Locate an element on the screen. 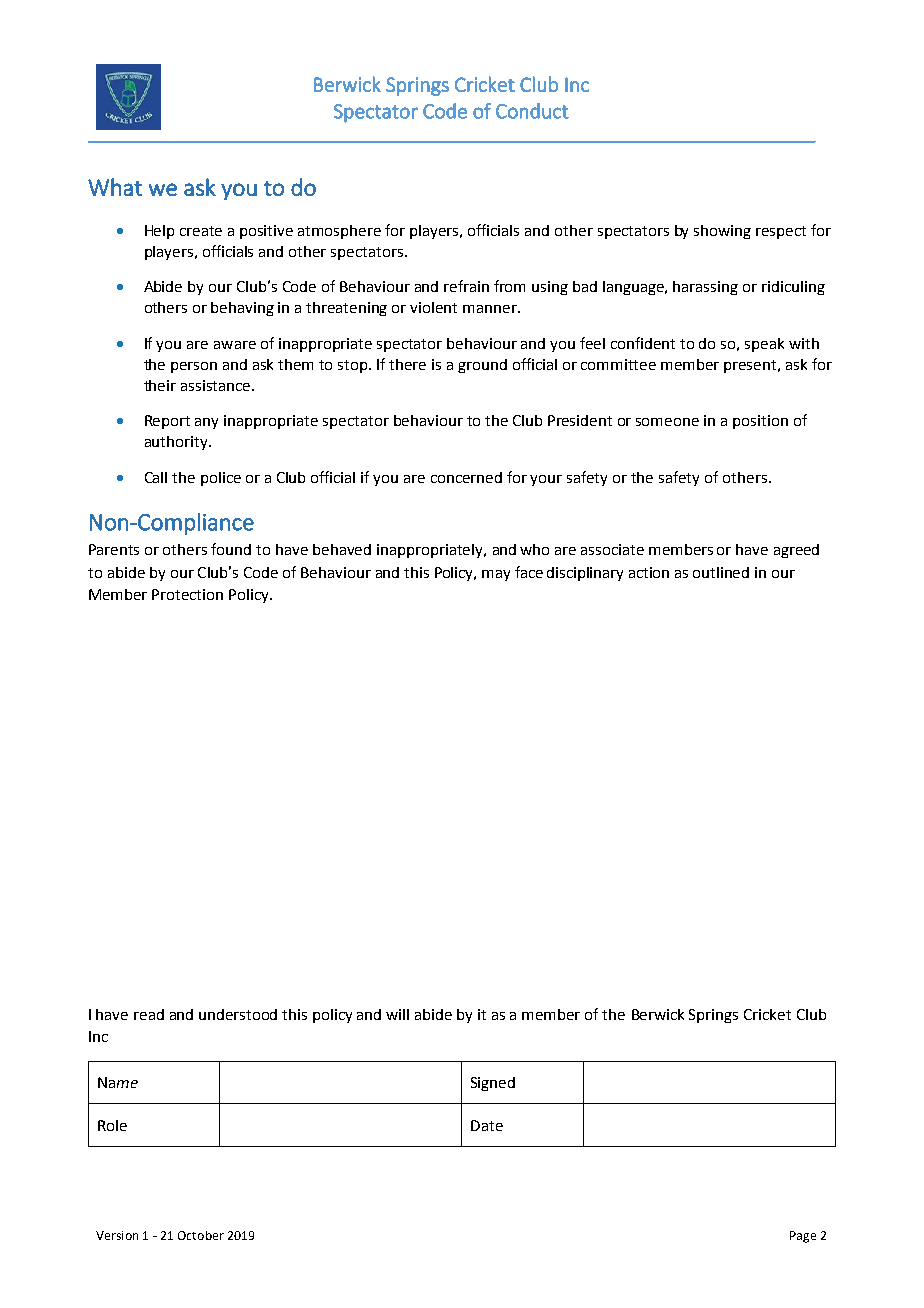 The image size is (924, 1308). Conduct is located at coordinates (532, 111).
